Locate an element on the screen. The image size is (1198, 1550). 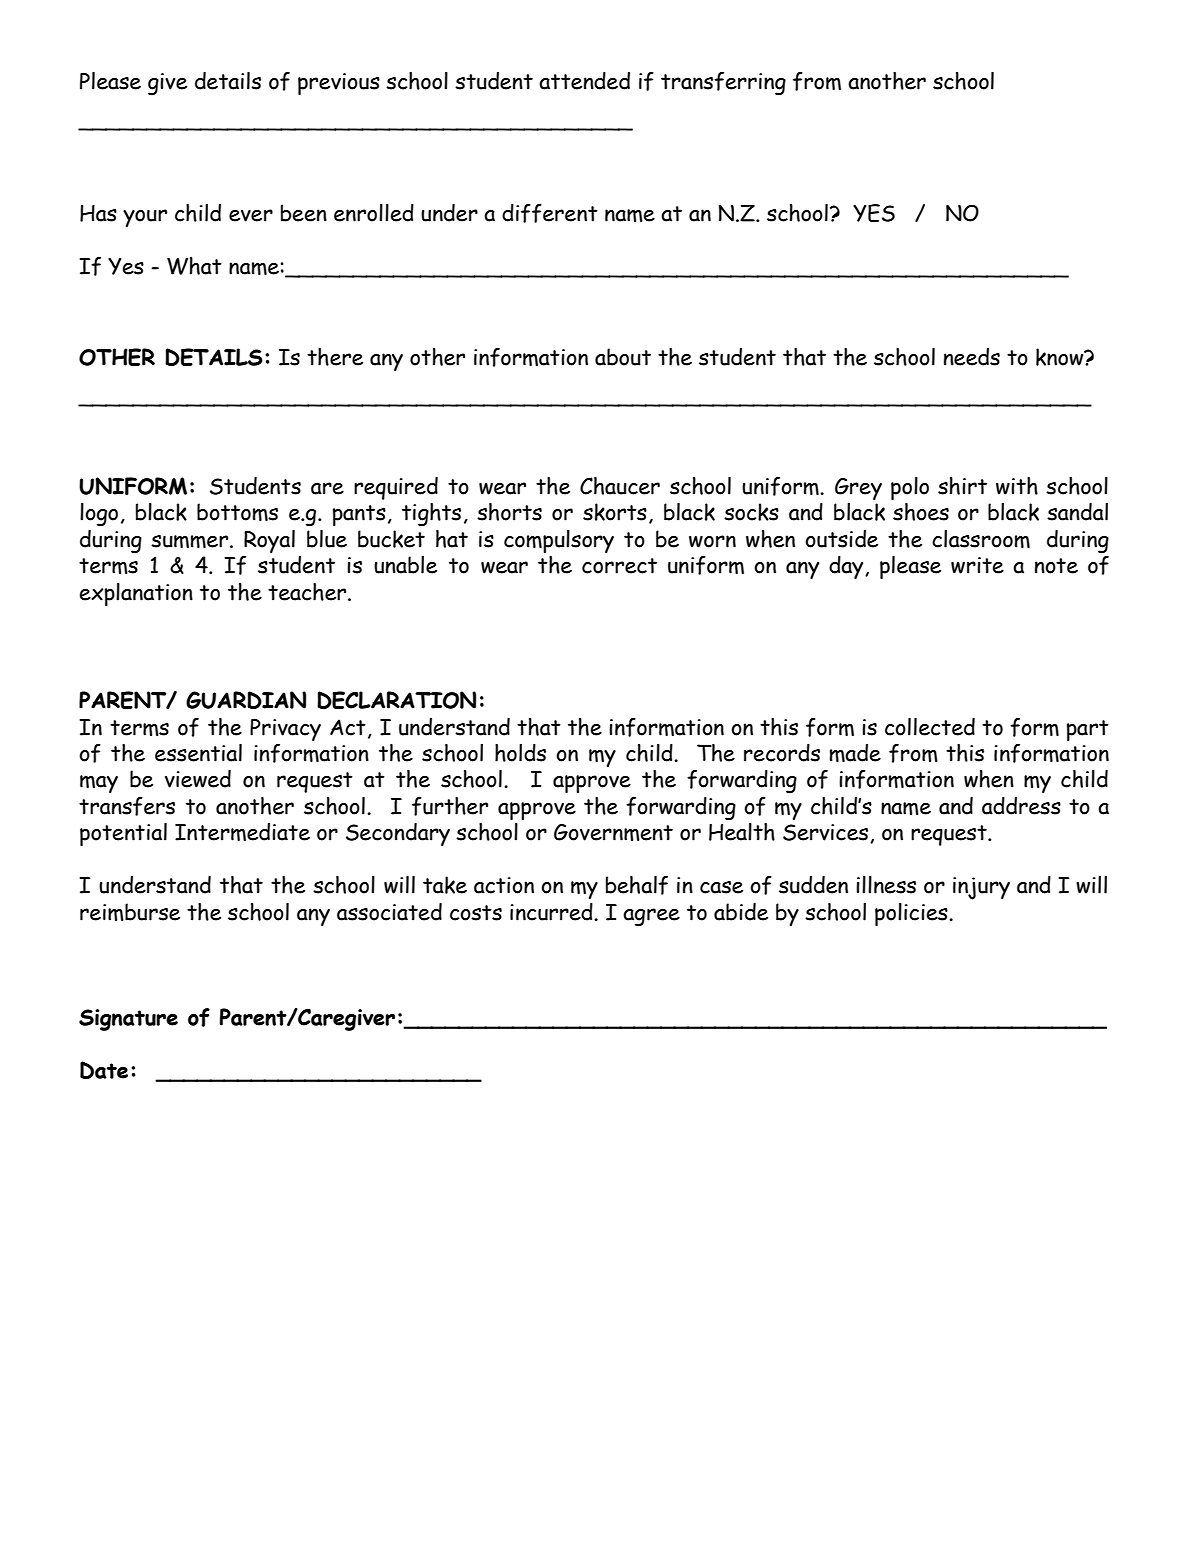
about is located at coordinates (623, 357).
